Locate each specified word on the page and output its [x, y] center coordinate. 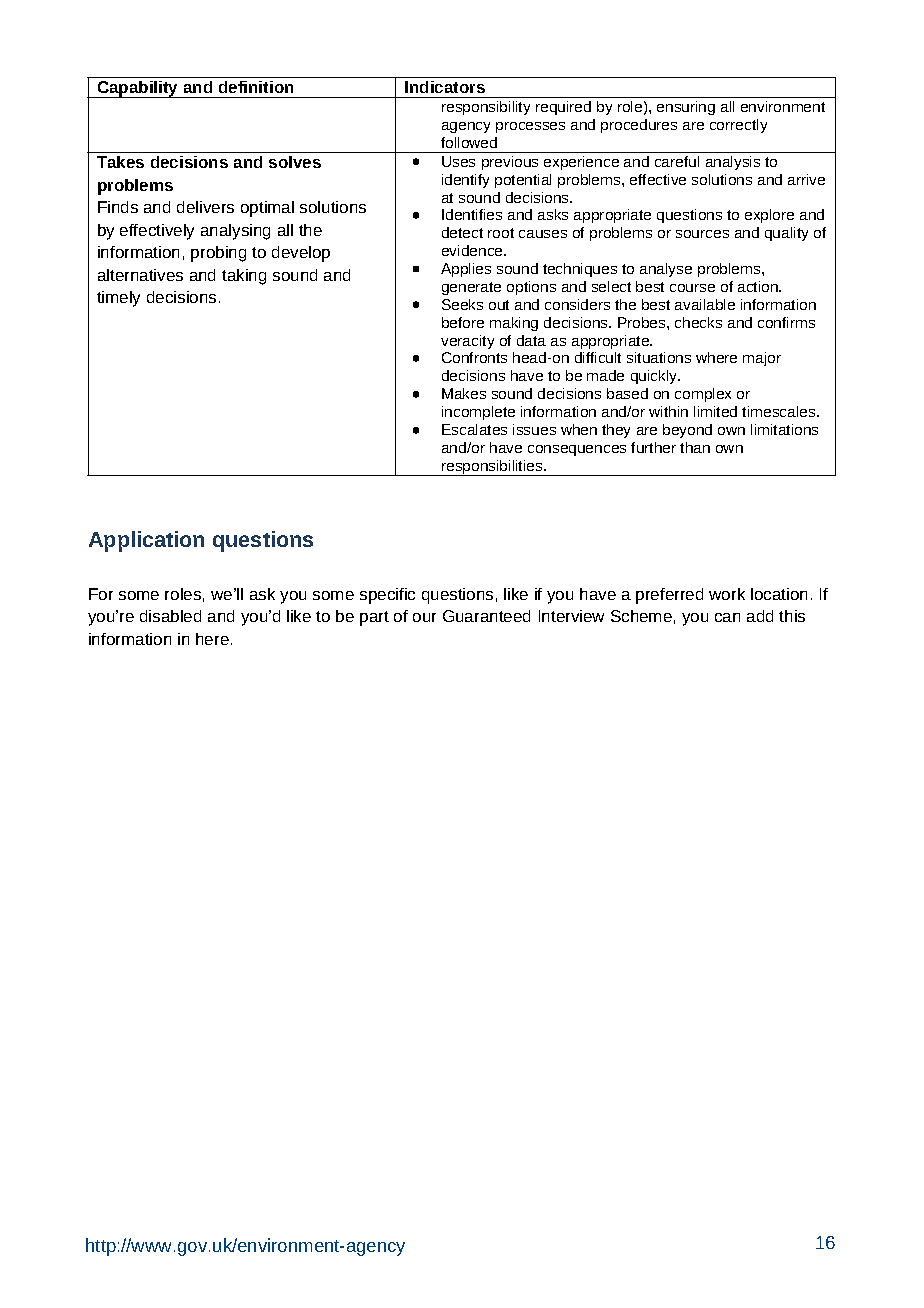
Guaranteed [486, 616]
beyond [687, 431]
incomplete [478, 413]
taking [244, 277]
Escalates [474, 429]
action [759, 286]
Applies [466, 270]
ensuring [686, 108]
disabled [170, 616]
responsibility [486, 108]
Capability [138, 89]
